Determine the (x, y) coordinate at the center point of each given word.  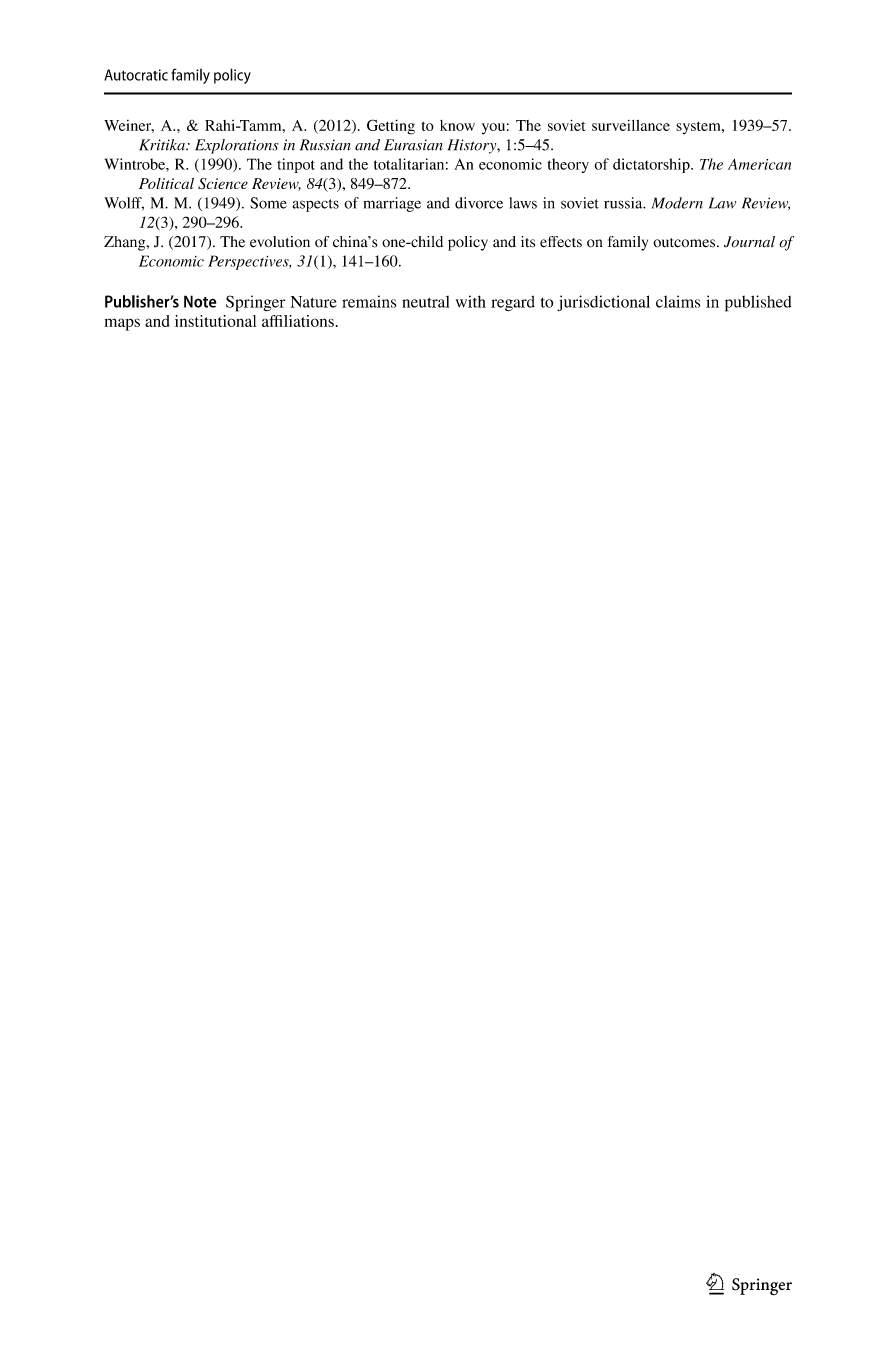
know (457, 125)
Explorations (237, 146)
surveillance (631, 125)
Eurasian (413, 145)
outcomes (685, 243)
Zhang (126, 243)
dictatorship (652, 165)
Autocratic (136, 75)
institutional (215, 321)
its (528, 242)
